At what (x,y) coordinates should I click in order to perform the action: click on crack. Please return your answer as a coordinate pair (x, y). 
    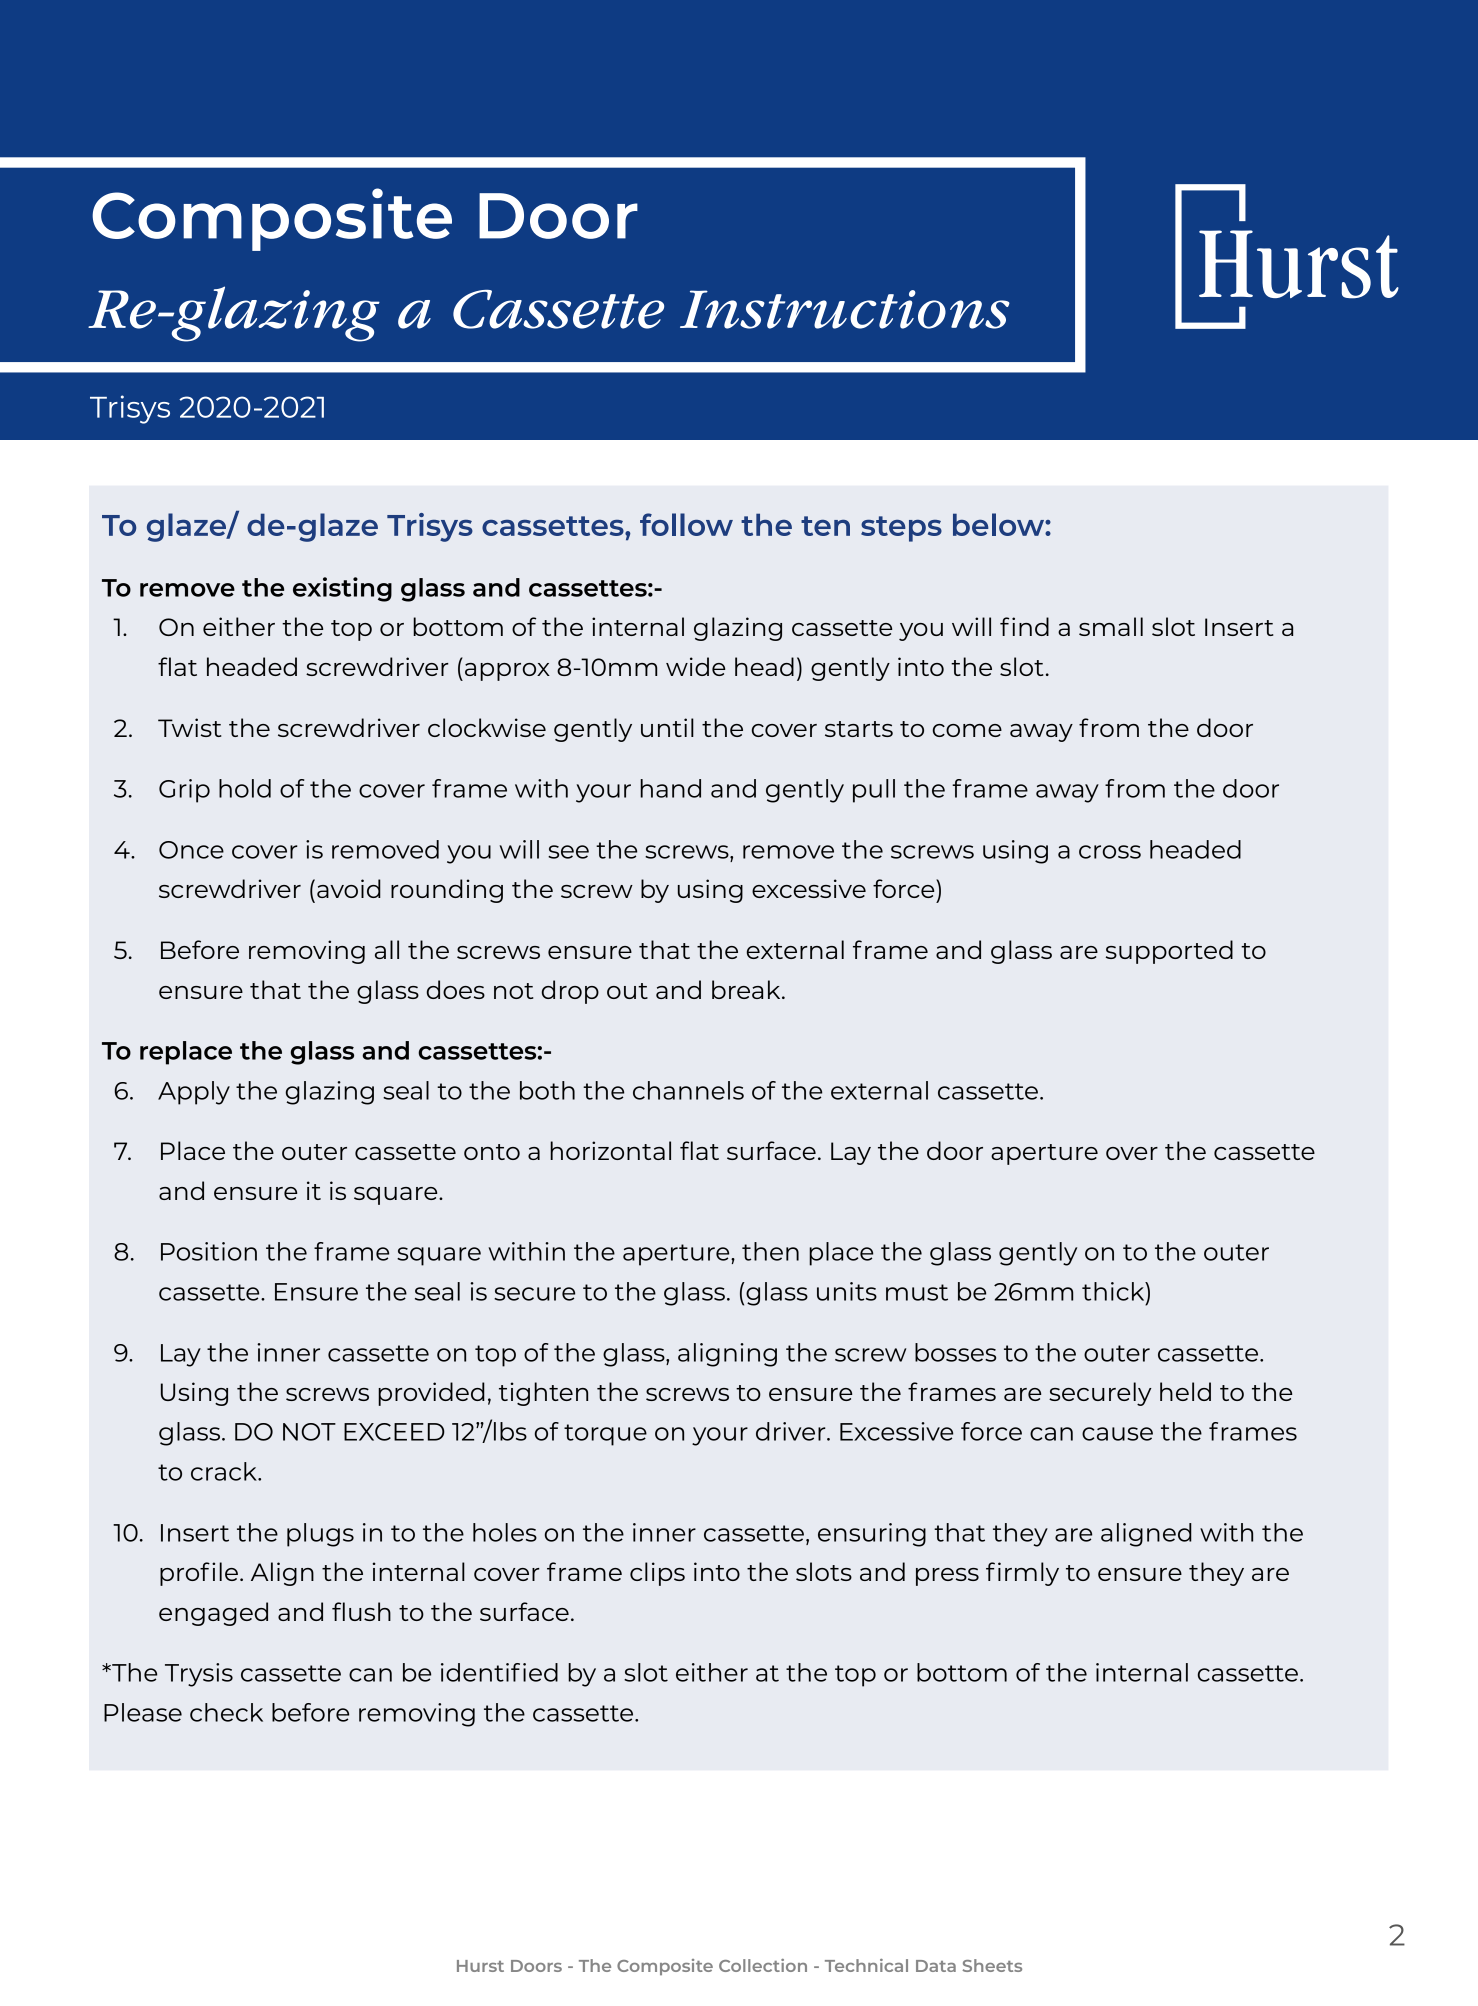
    Looking at the image, I should click on (225, 1471).
